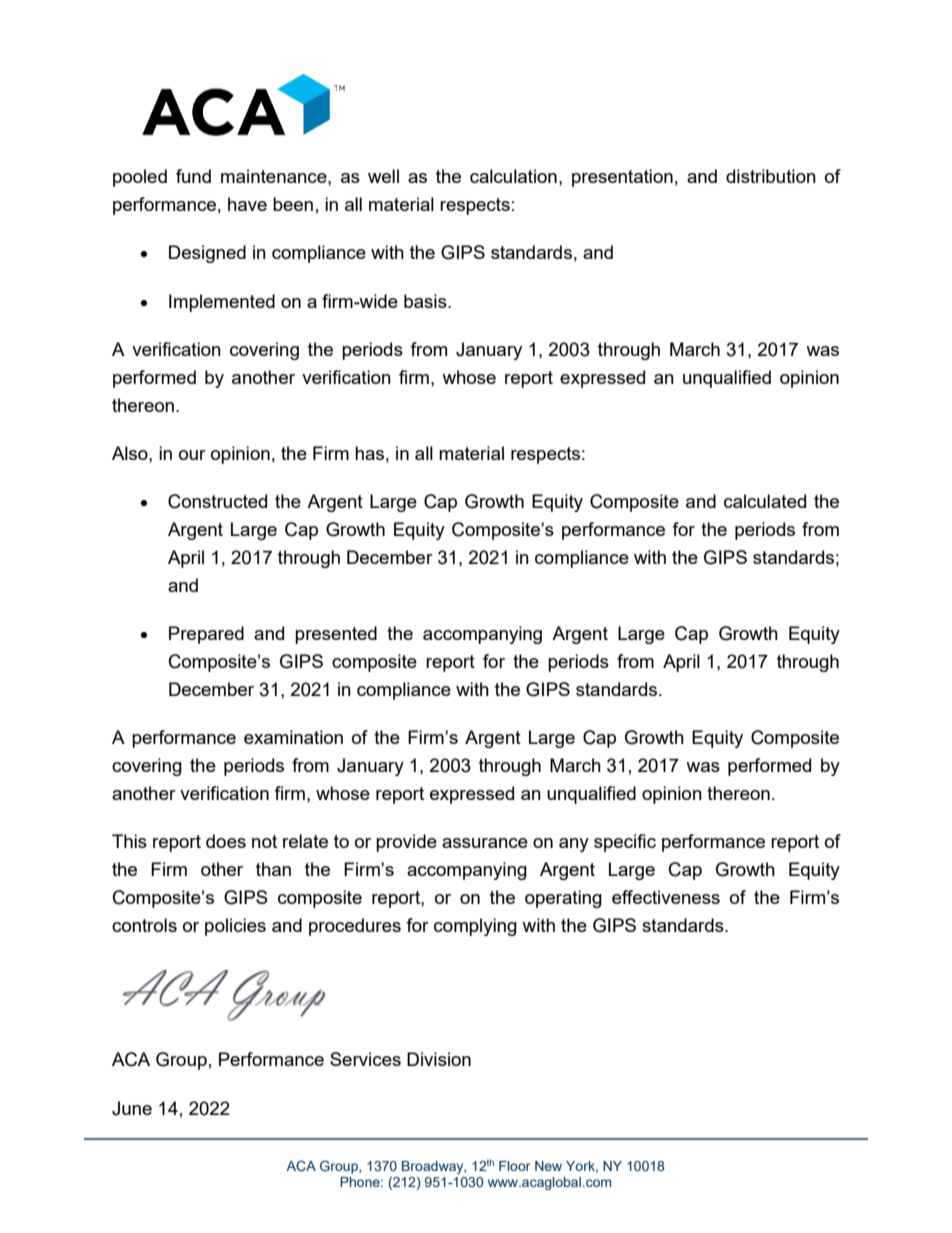  Describe the element at coordinates (622, 178) in the screenshot. I see `presentation` at that location.
